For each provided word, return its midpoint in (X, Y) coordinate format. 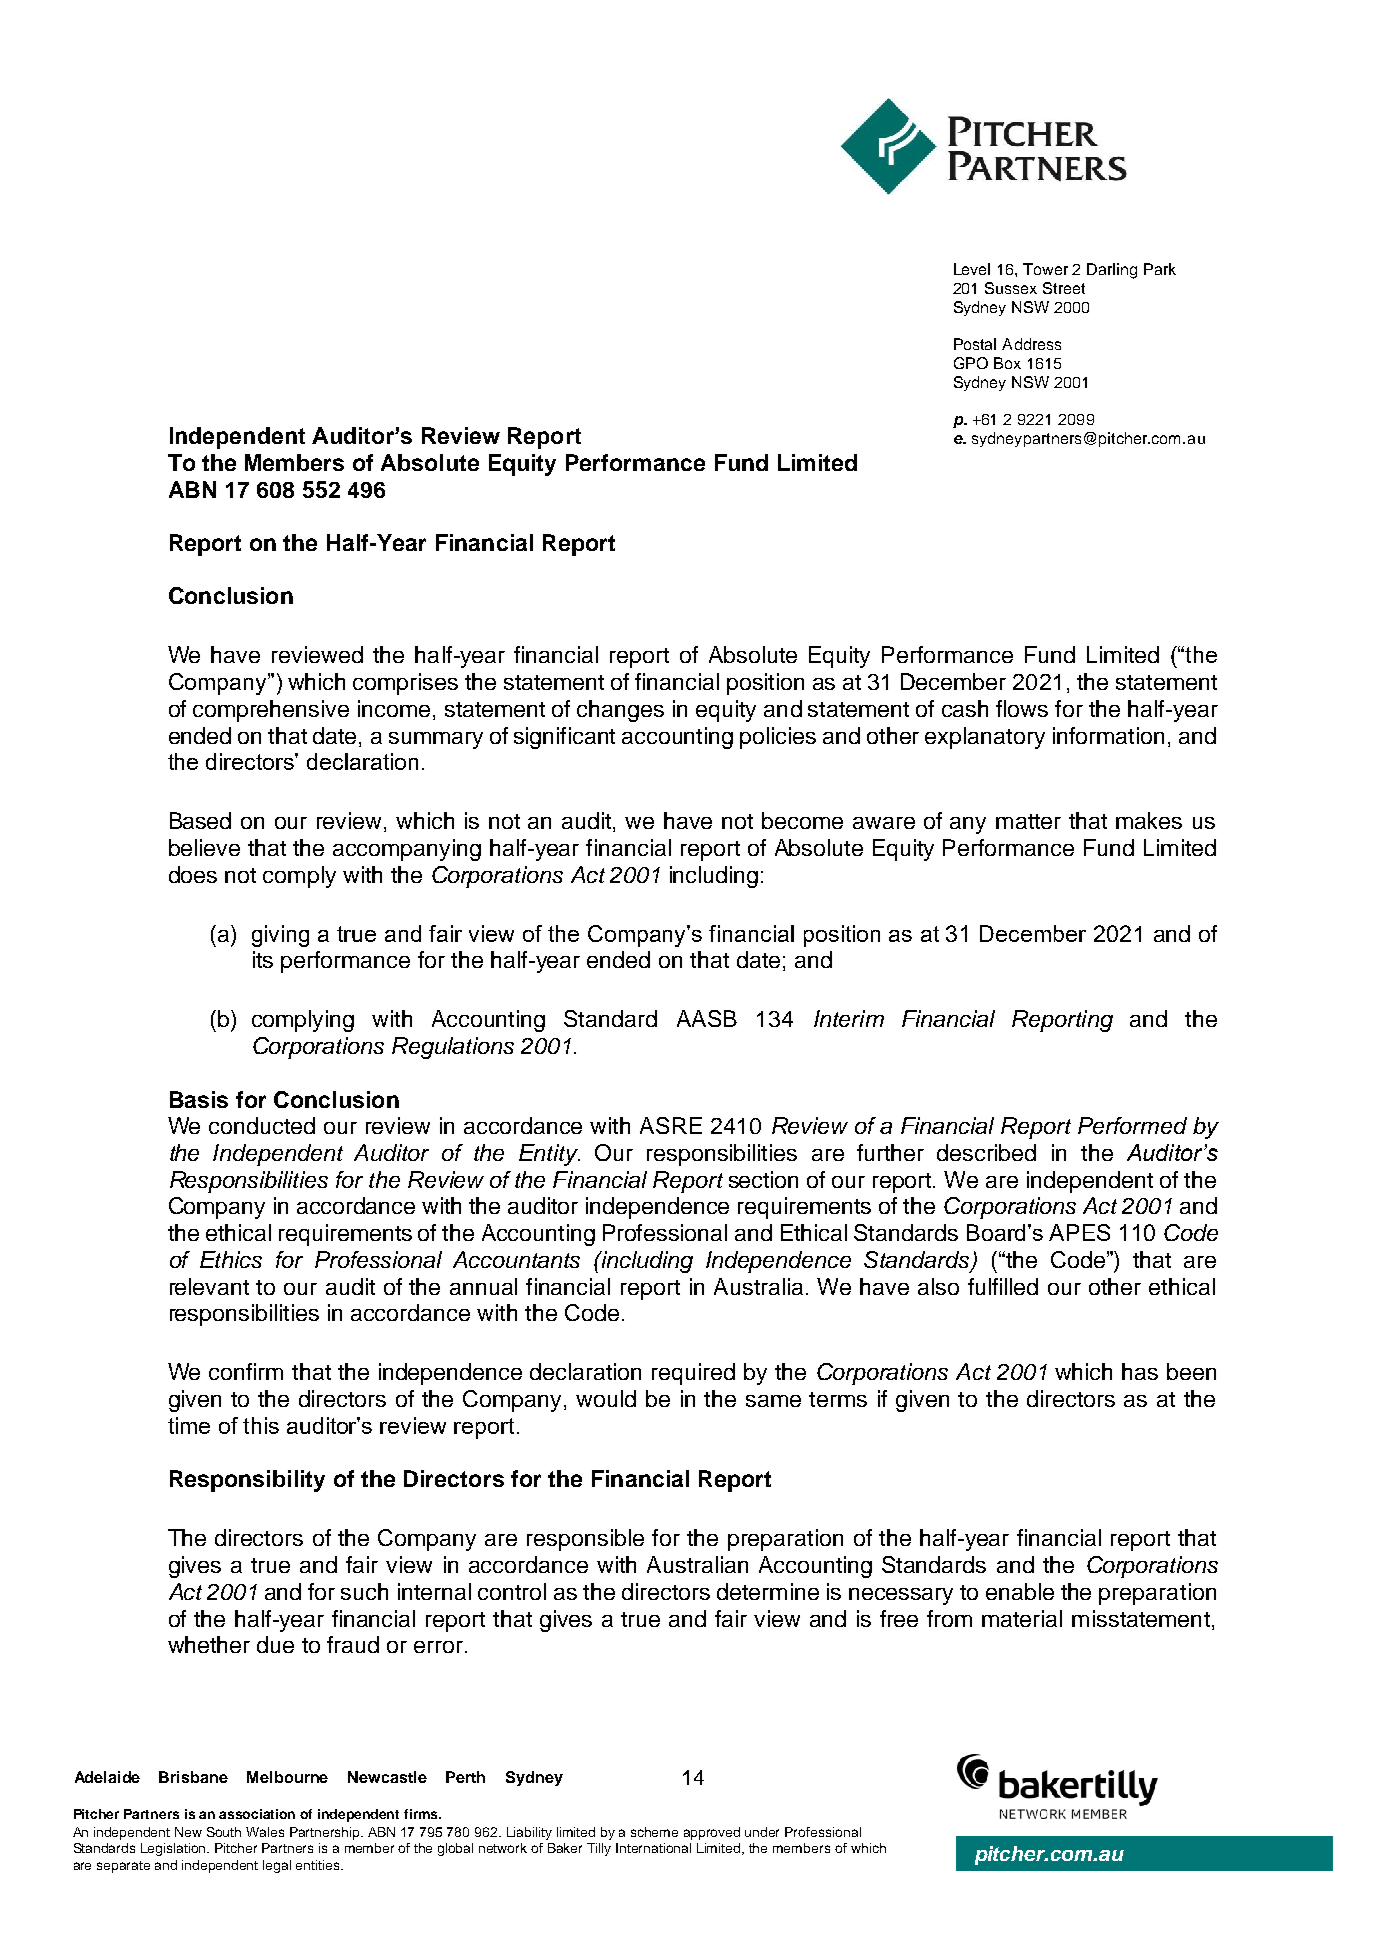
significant (564, 738)
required (693, 1374)
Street (1064, 288)
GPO (971, 363)
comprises (405, 684)
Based (200, 820)
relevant (209, 1286)
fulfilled (1003, 1286)
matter (1028, 821)
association (257, 1814)
